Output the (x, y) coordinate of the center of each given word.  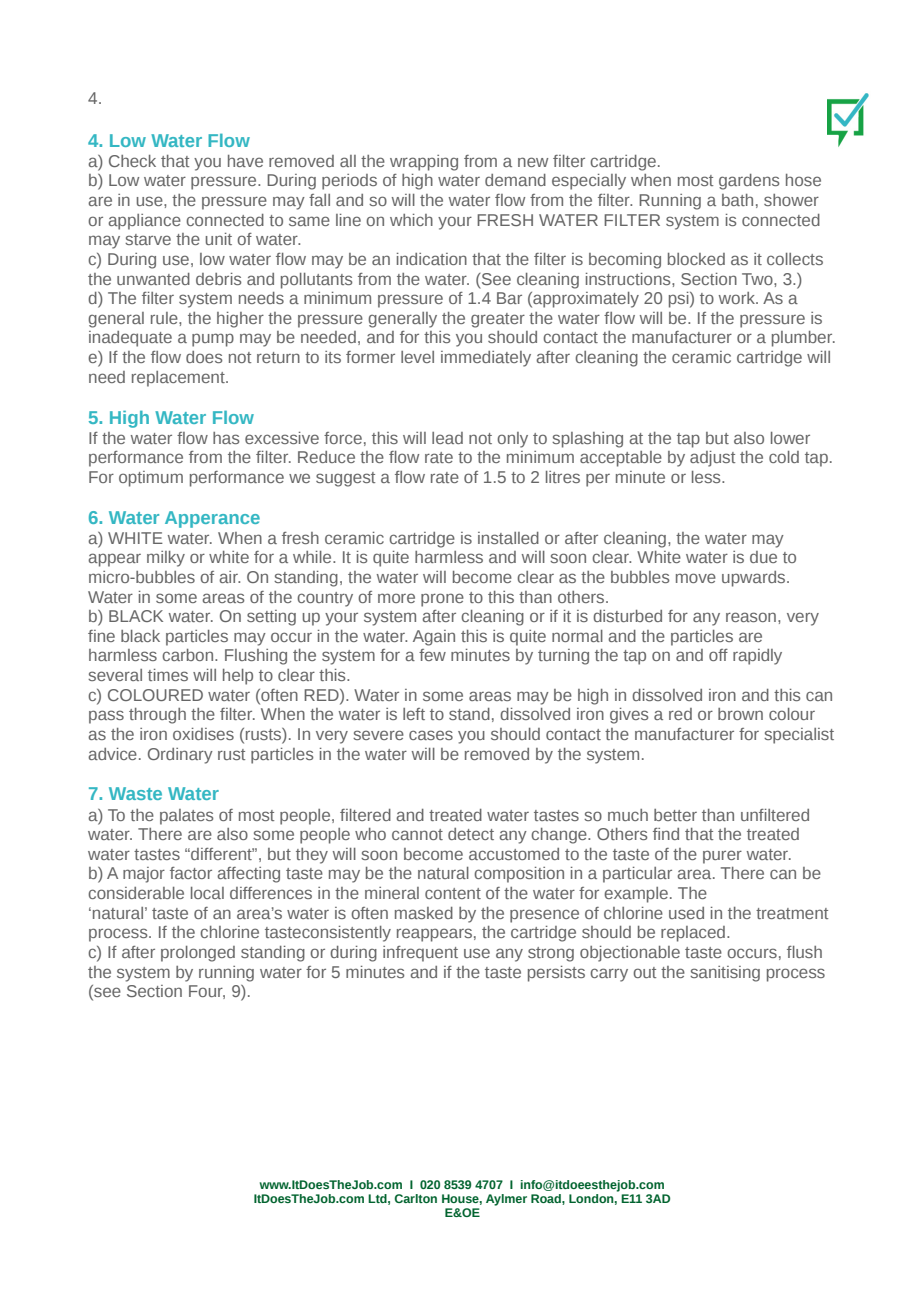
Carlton (415, 1198)
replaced (693, 934)
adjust (712, 459)
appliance (144, 222)
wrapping (424, 163)
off (718, 655)
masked (424, 913)
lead (447, 438)
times (168, 675)
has (226, 438)
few (432, 655)
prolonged (198, 954)
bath (737, 200)
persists (556, 974)
